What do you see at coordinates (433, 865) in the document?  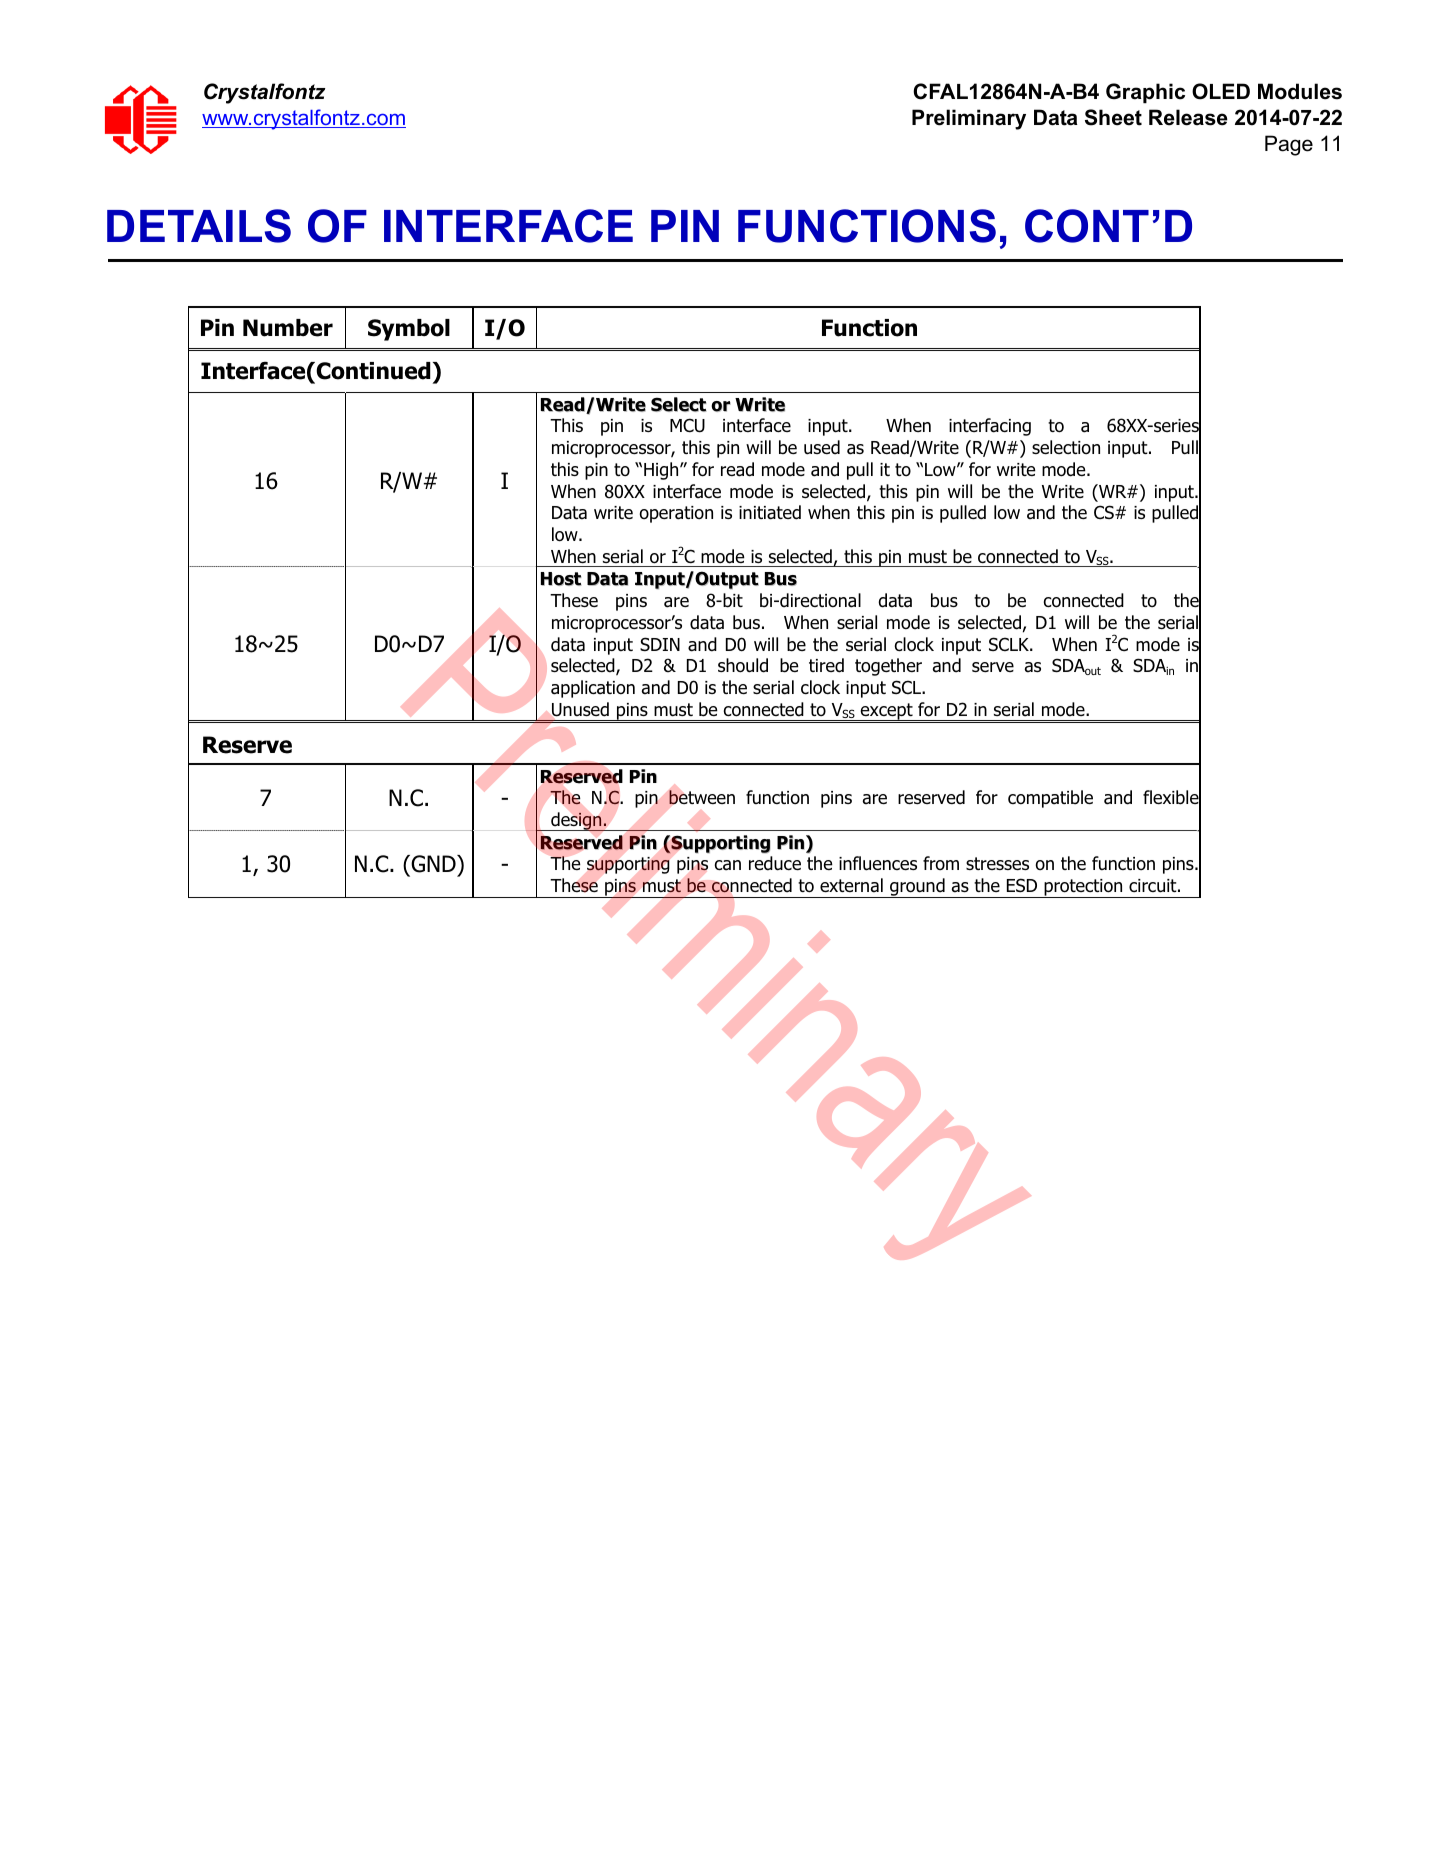 I see `GND` at bounding box center [433, 865].
